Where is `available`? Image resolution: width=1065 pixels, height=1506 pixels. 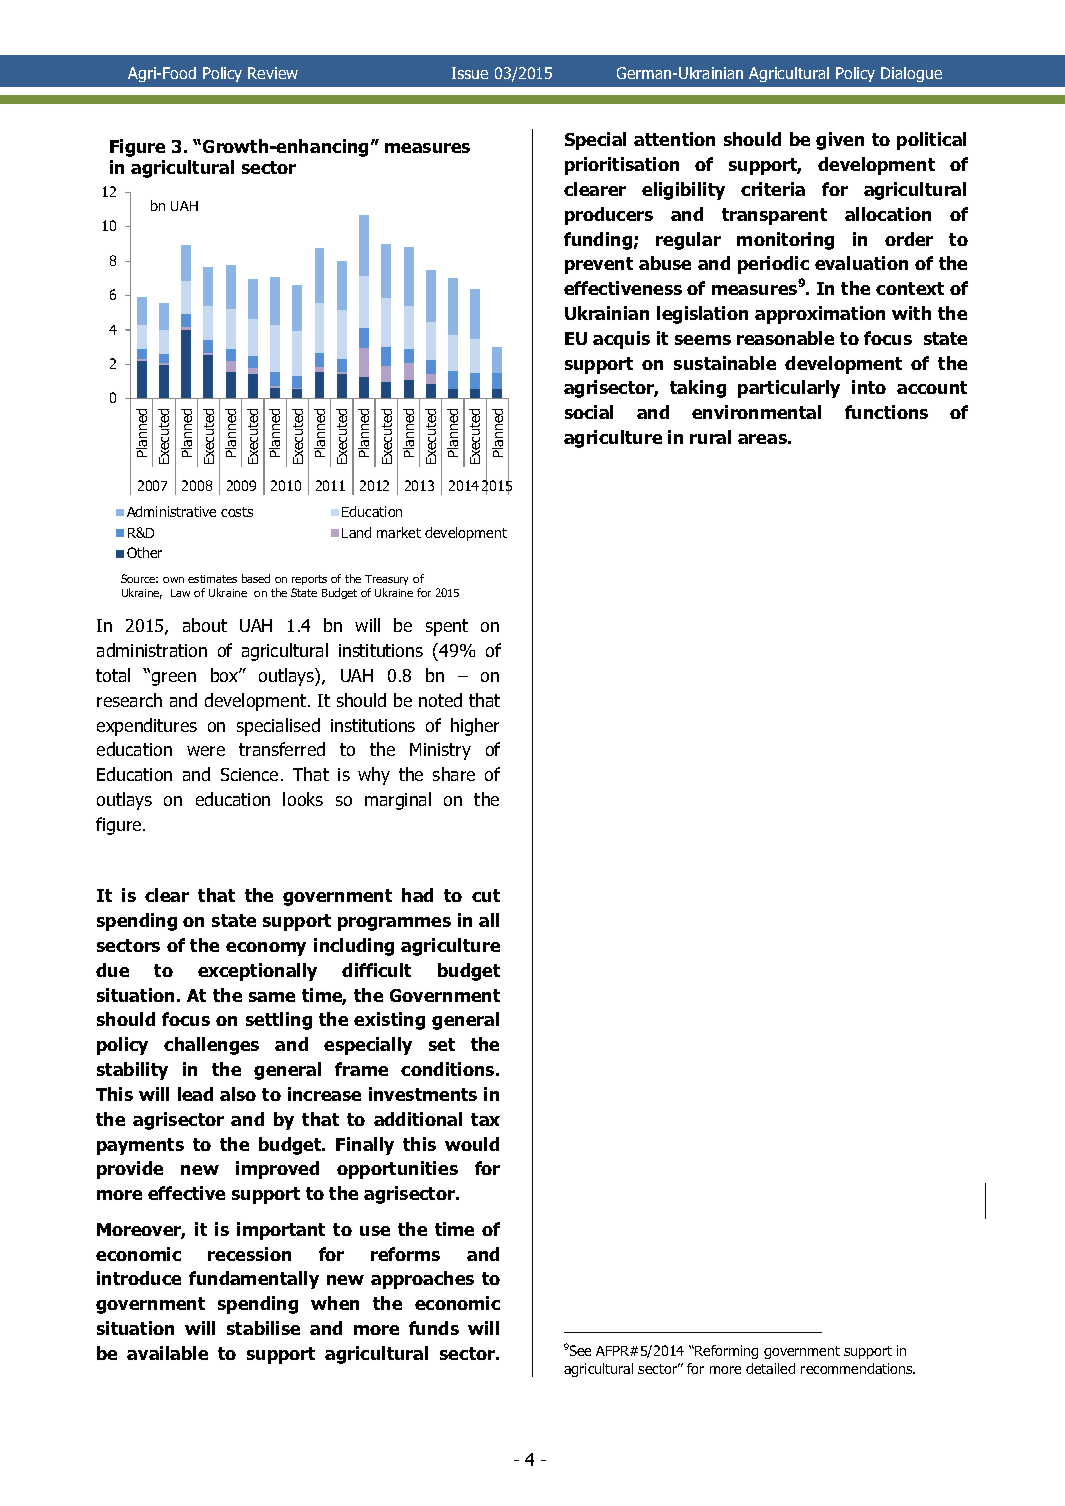 available is located at coordinates (167, 1353).
